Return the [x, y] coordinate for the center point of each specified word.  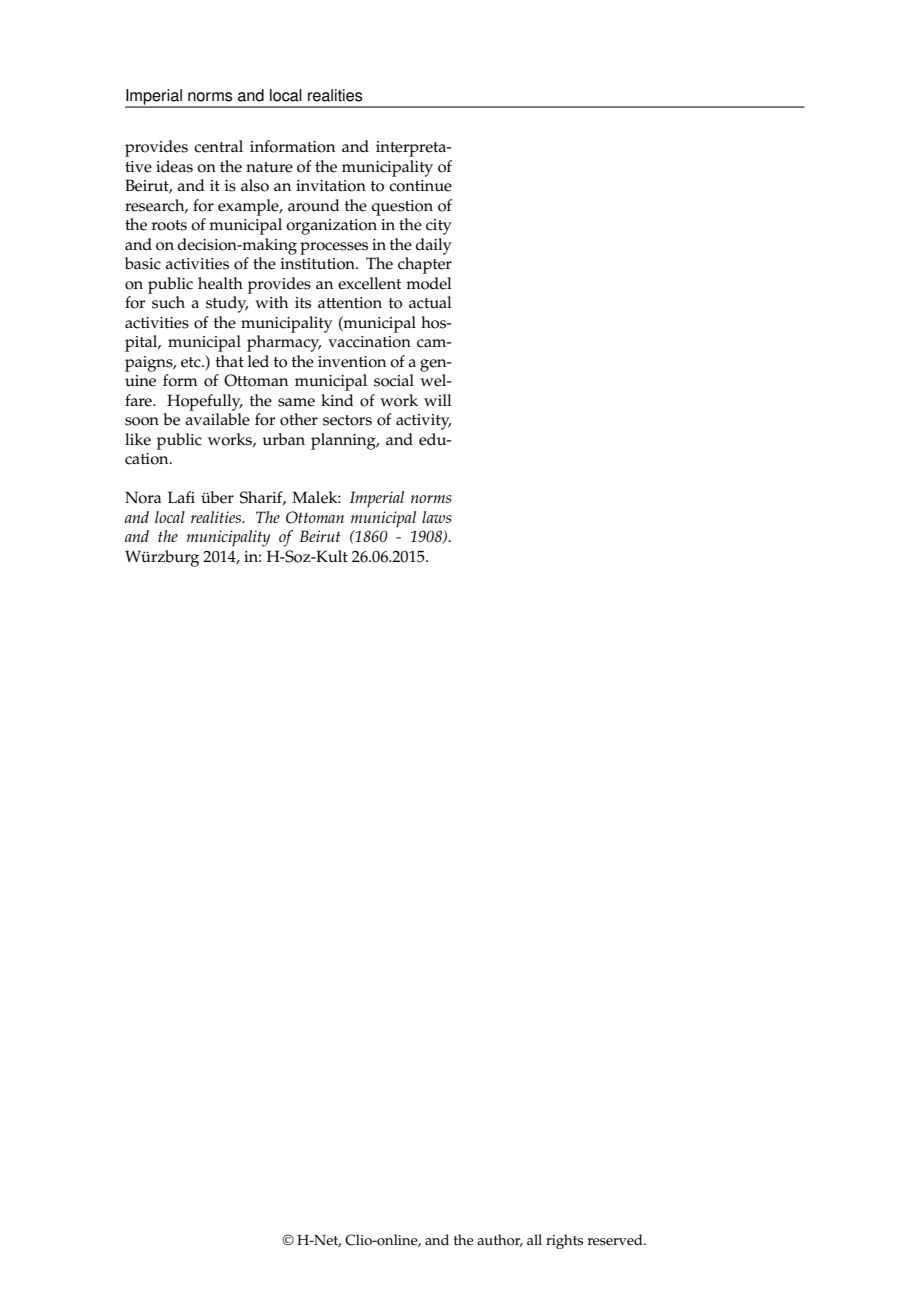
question [402, 208]
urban [283, 439]
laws [437, 517]
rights [564, 1241]
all [534, 1239]
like [138, 439]
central [218, 146]
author [500, 1240]
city [439, 227]
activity [423, 422]
